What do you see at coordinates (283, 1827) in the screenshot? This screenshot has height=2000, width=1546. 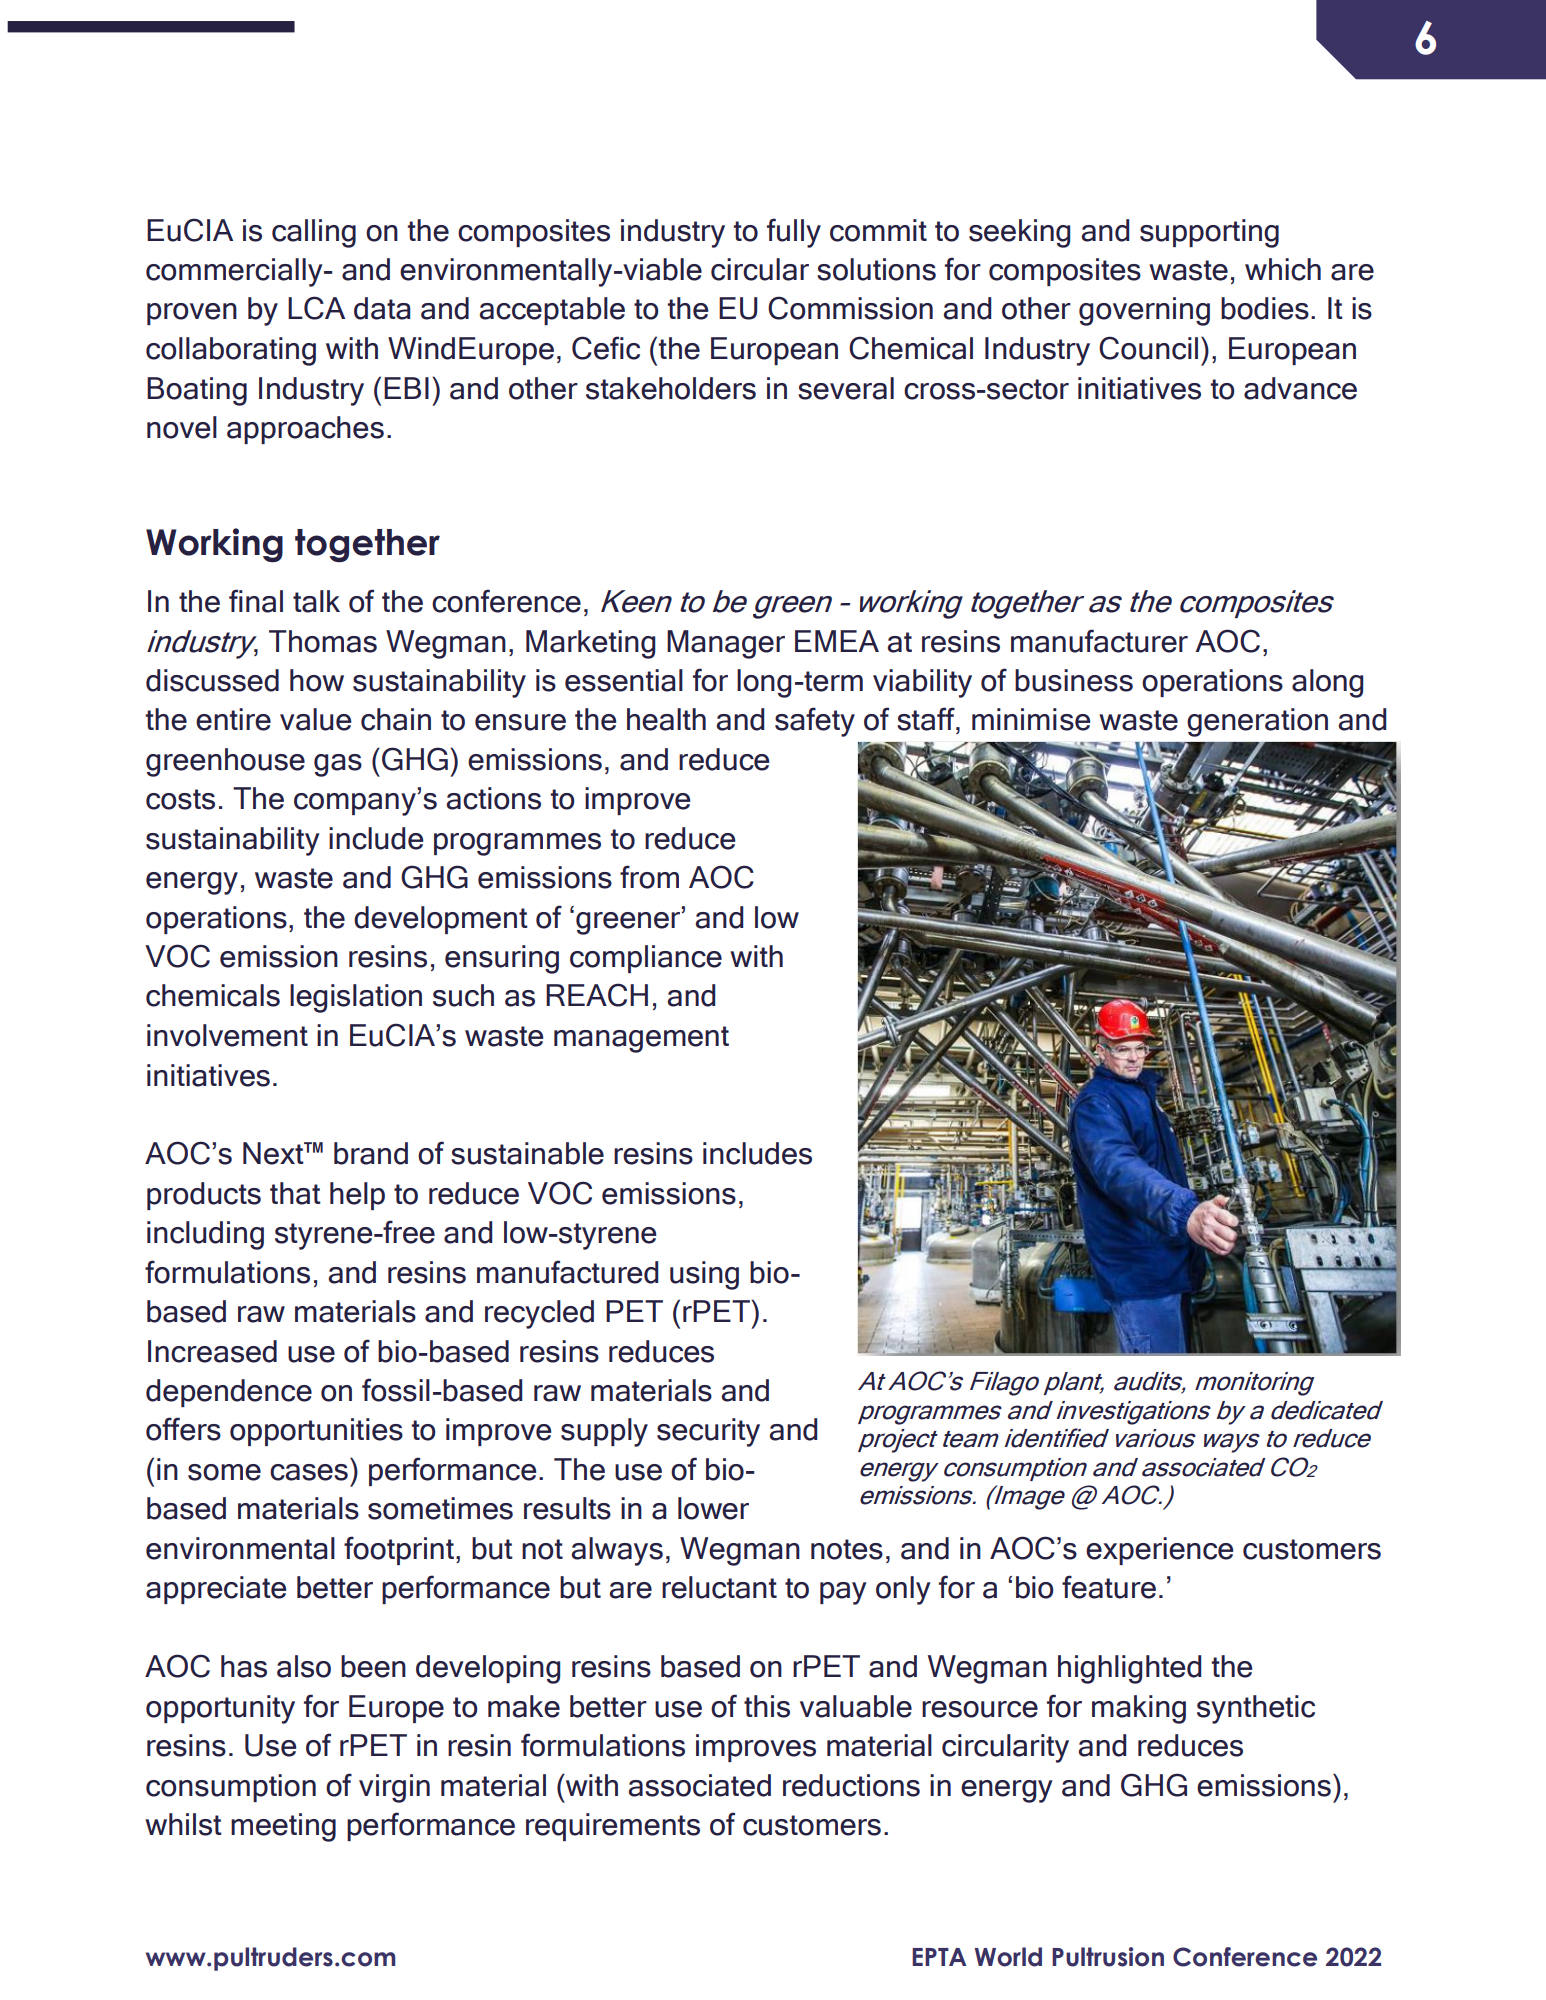 I see `meeting` at bounding box center [283, 1827].
